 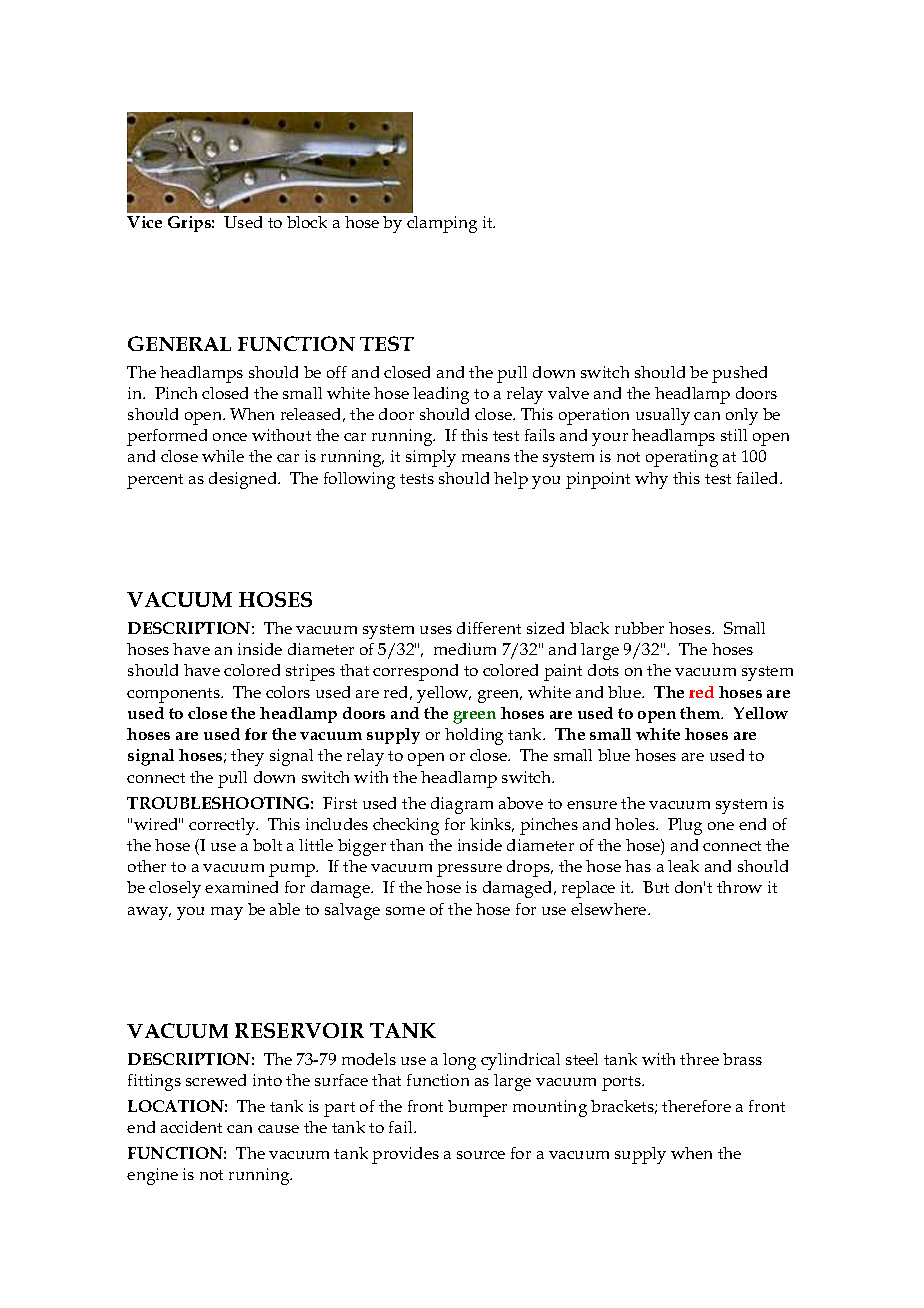 I want to click on Vice, so click(x=144, y=222).
